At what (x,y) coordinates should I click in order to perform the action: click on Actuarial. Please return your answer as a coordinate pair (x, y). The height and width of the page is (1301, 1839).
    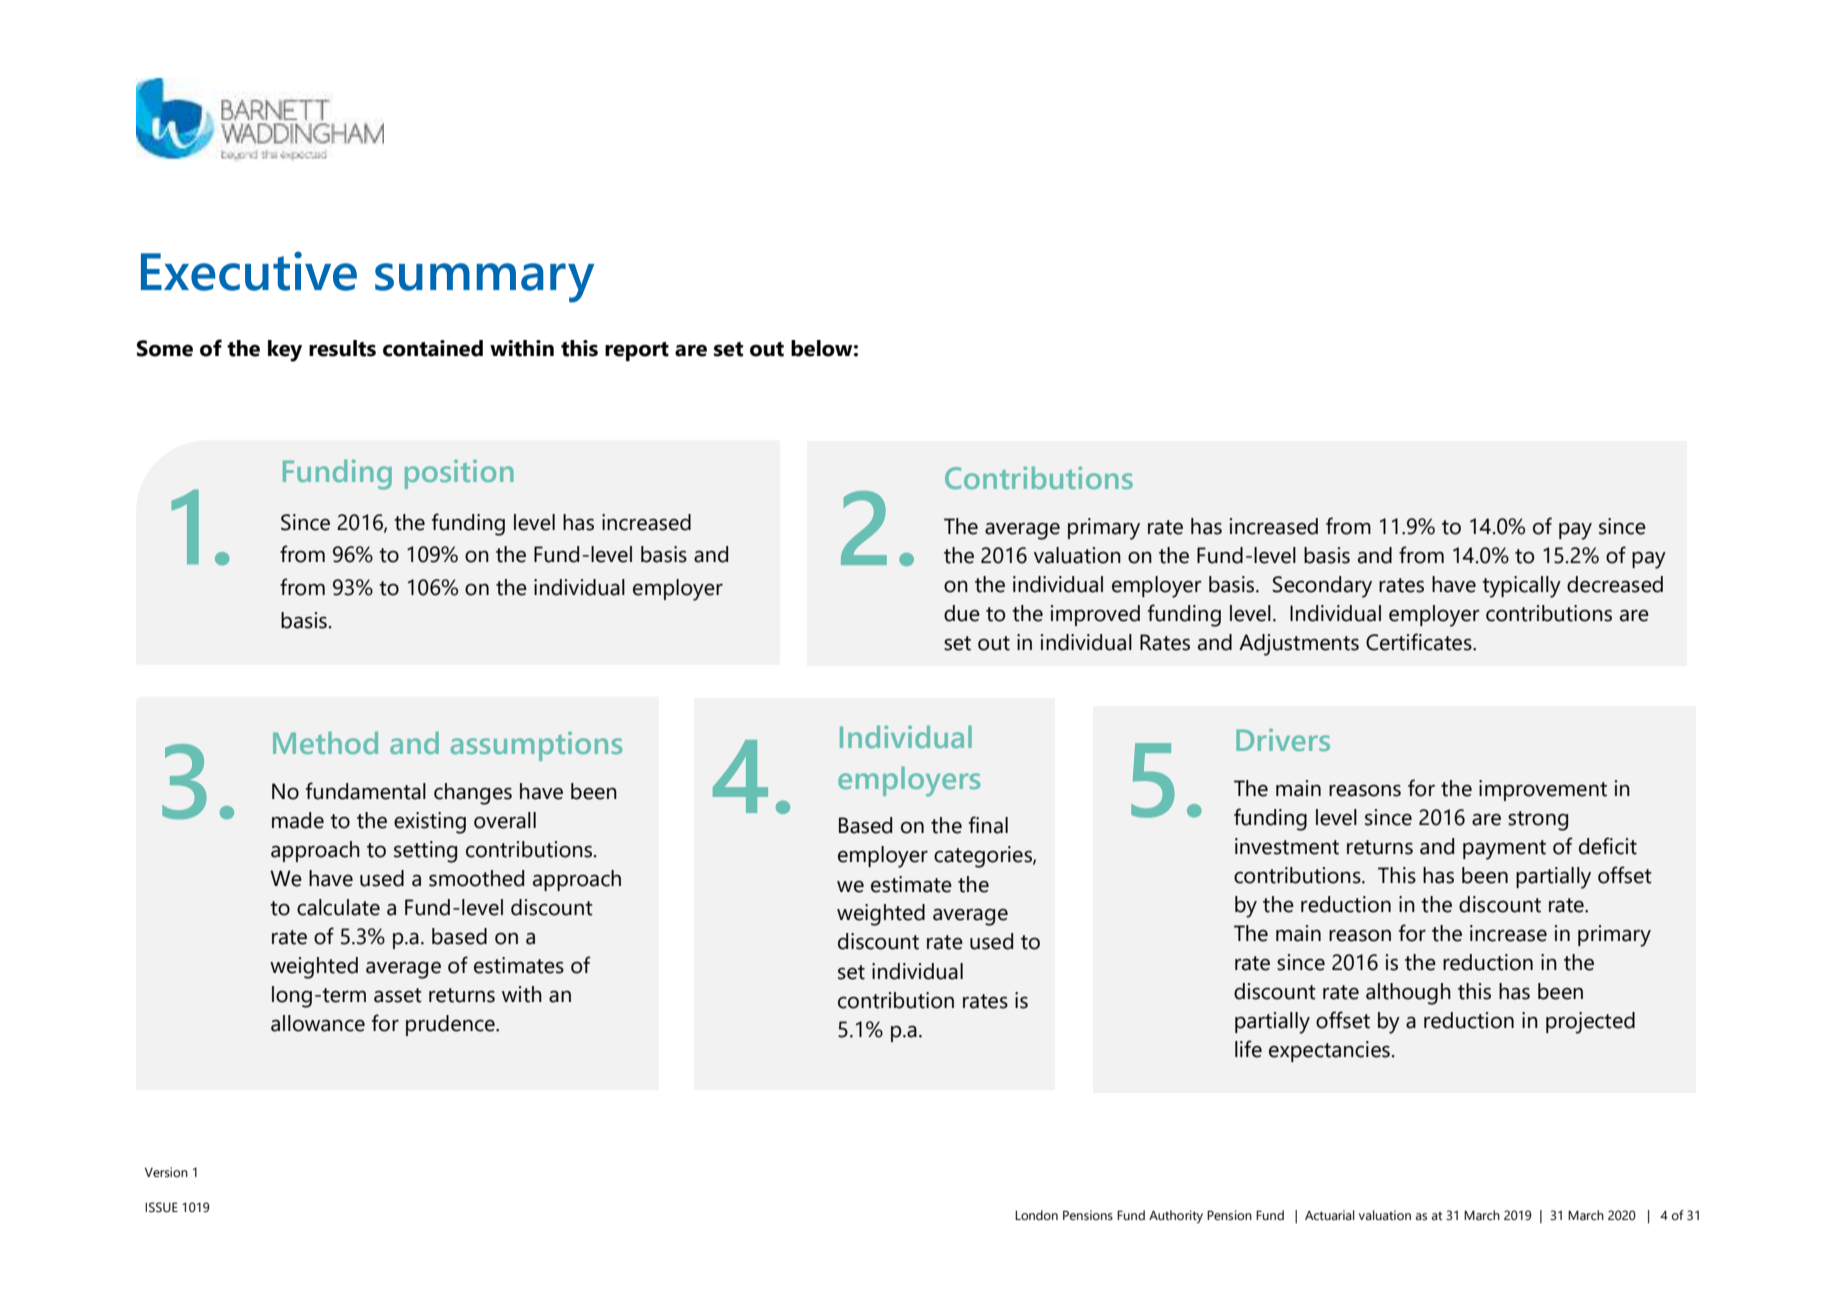
    Looking at the image, I should click on (1330, 1215).
